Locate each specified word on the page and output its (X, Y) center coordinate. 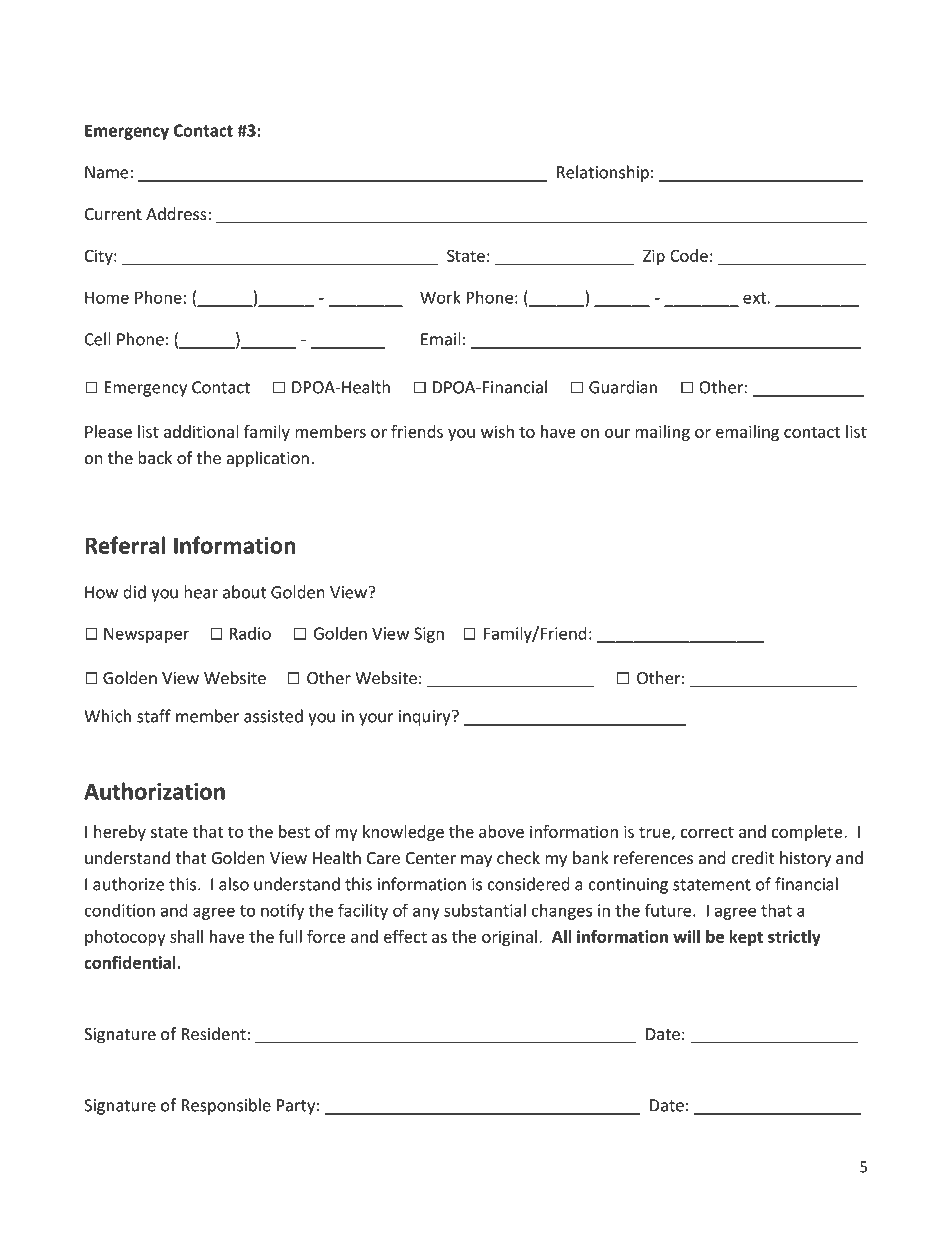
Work (440, 297)
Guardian (623, 387)
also (234, 884)
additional (201, 431)
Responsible (226, 1106)
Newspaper (146, 635)
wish (497, 431)
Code (689, 255)
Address (176, 214)
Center (431, 858)
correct (707, 832)
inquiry (426, 718)
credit (752, 858)
